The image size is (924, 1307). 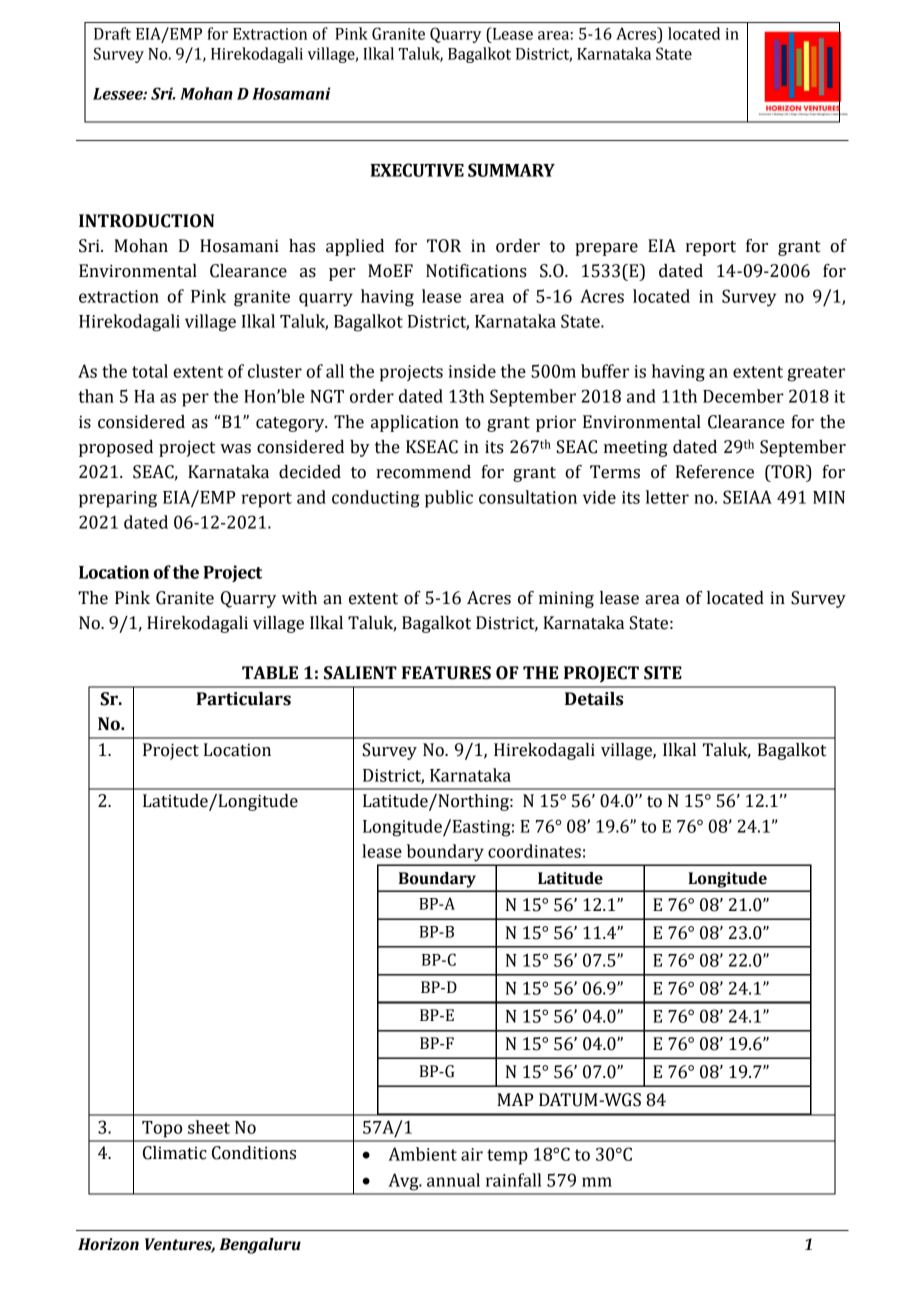 I want to click on SITE, so click(x=663, y=673).
